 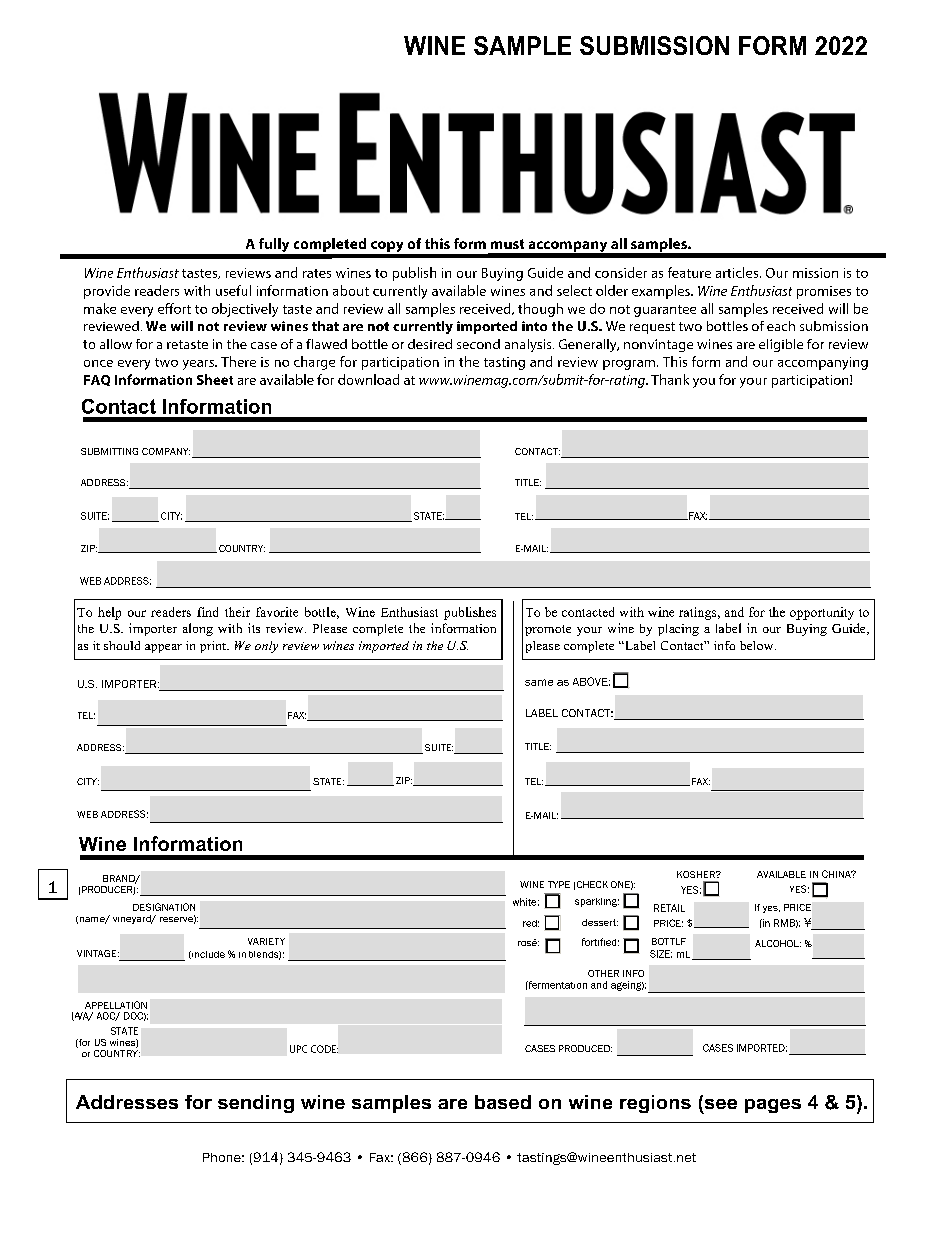 What do you see at coordinates (678, 630) in the screenshot?
I see `placing` at bounding box center [678, 630].
